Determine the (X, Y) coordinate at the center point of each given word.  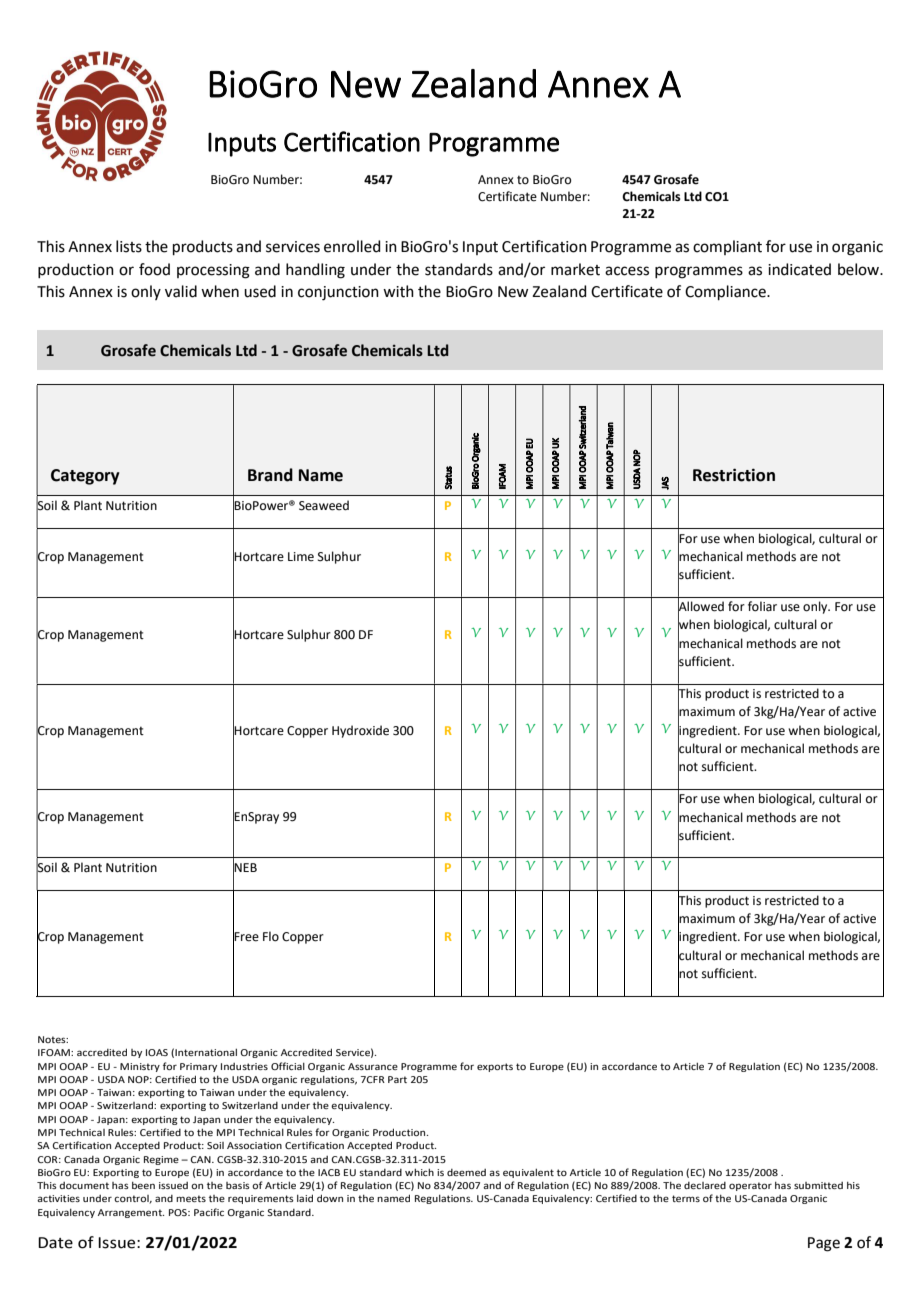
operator (750, 1186)
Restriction (734, 475)
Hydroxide (360, 731)
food (154, 269)
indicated (799, 269)
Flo (271, 936)
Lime (301, 557)
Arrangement (131, 1213)
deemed (466, 1172)
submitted (818, 1185)
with (398, 291)
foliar (762, 606)
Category (85, 477)
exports (495, 1067)
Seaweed (324, 505)
